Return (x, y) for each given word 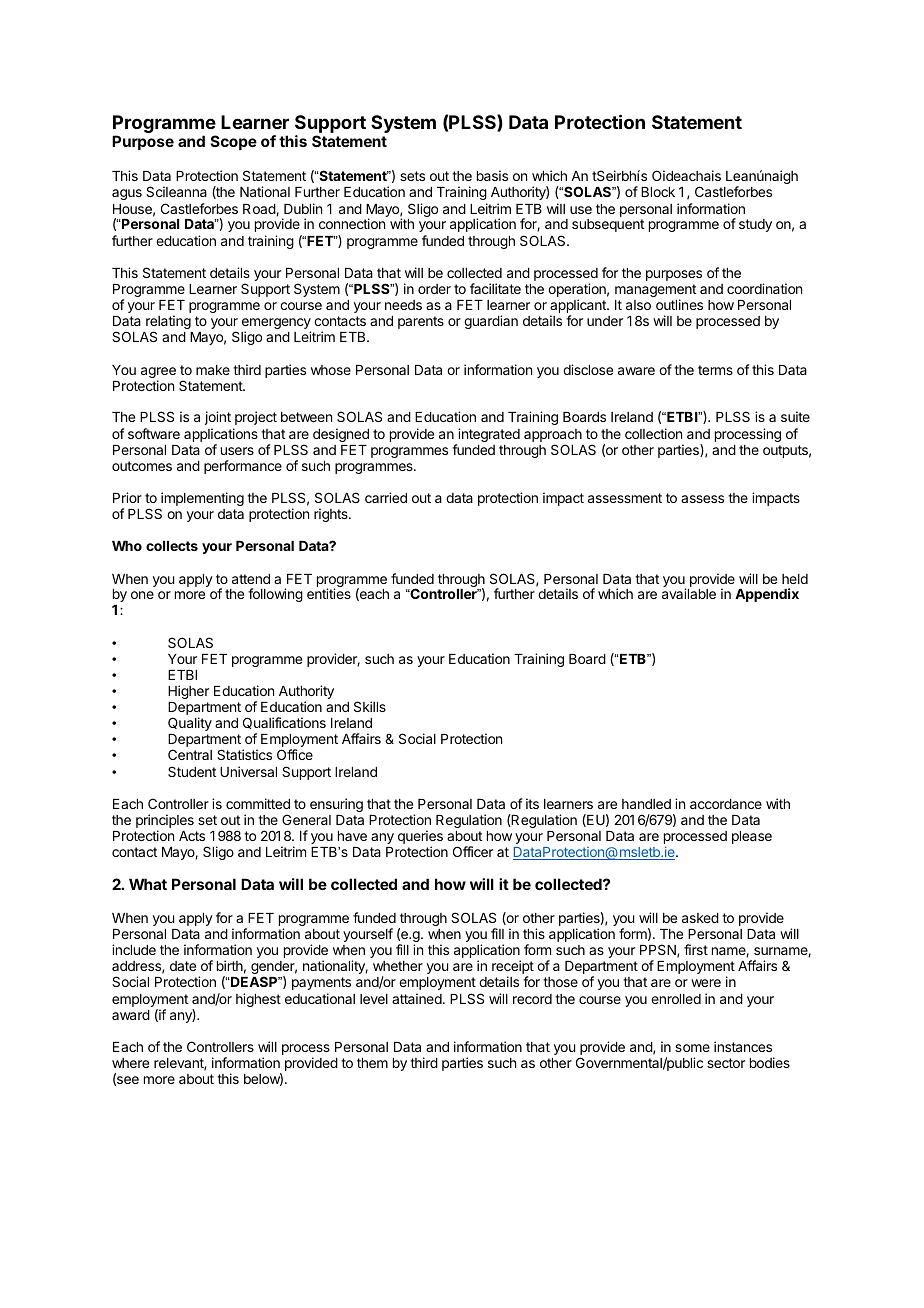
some (692, 1048)
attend (251, 579)
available (689, 593)
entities (329, 593)
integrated (488, 436)
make (213, 370)
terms (715, 370)
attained (417, 998)
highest (258, 1000)
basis (492, 175)
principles (165, 822)
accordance (726, 804)
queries (420, 838)
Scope (234, 142)
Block (658, 192)
